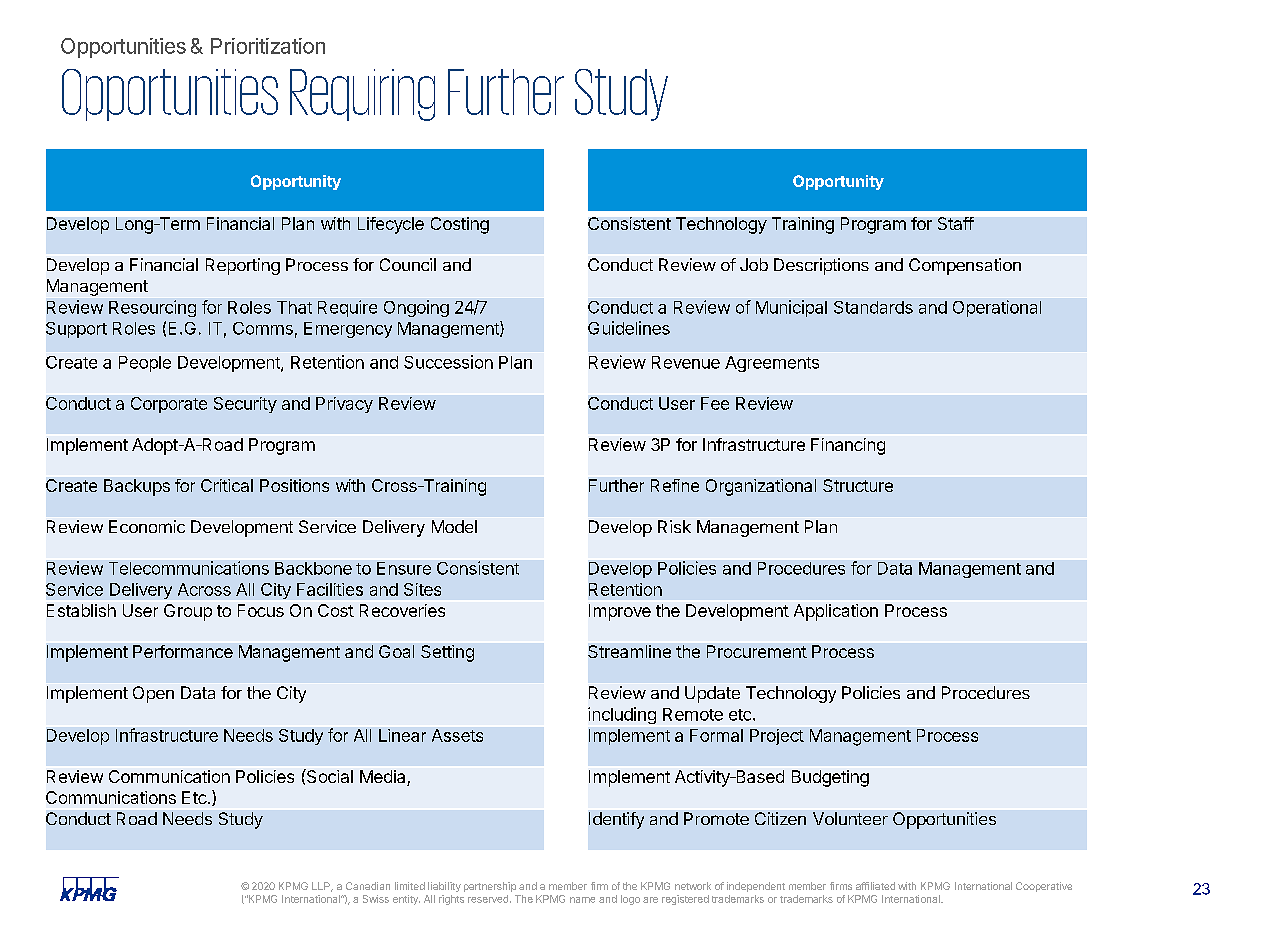 The image size is (1270, 952). I want to click on Staff, so click(956, 223).
